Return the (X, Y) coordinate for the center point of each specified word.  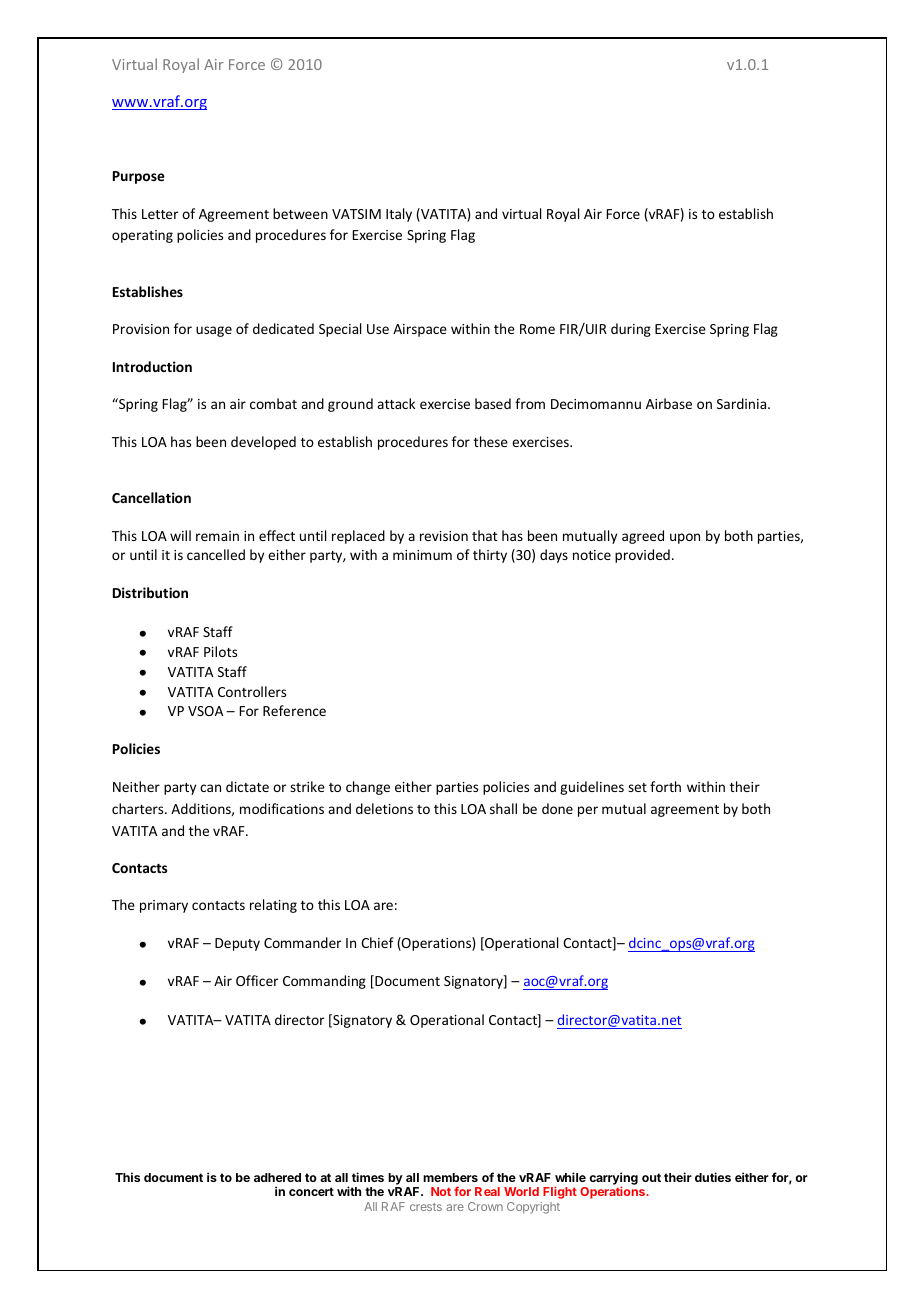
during (631, 330)
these (491, 441)
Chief (377, 942)
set (637, 787)
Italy (399, 215)
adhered (277, 1177)
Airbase (669, 403)
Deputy (237, 944)
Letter (160, 214)
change (368, 788)
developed (263, 443)
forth (665, 786)
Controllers (252, 691)
